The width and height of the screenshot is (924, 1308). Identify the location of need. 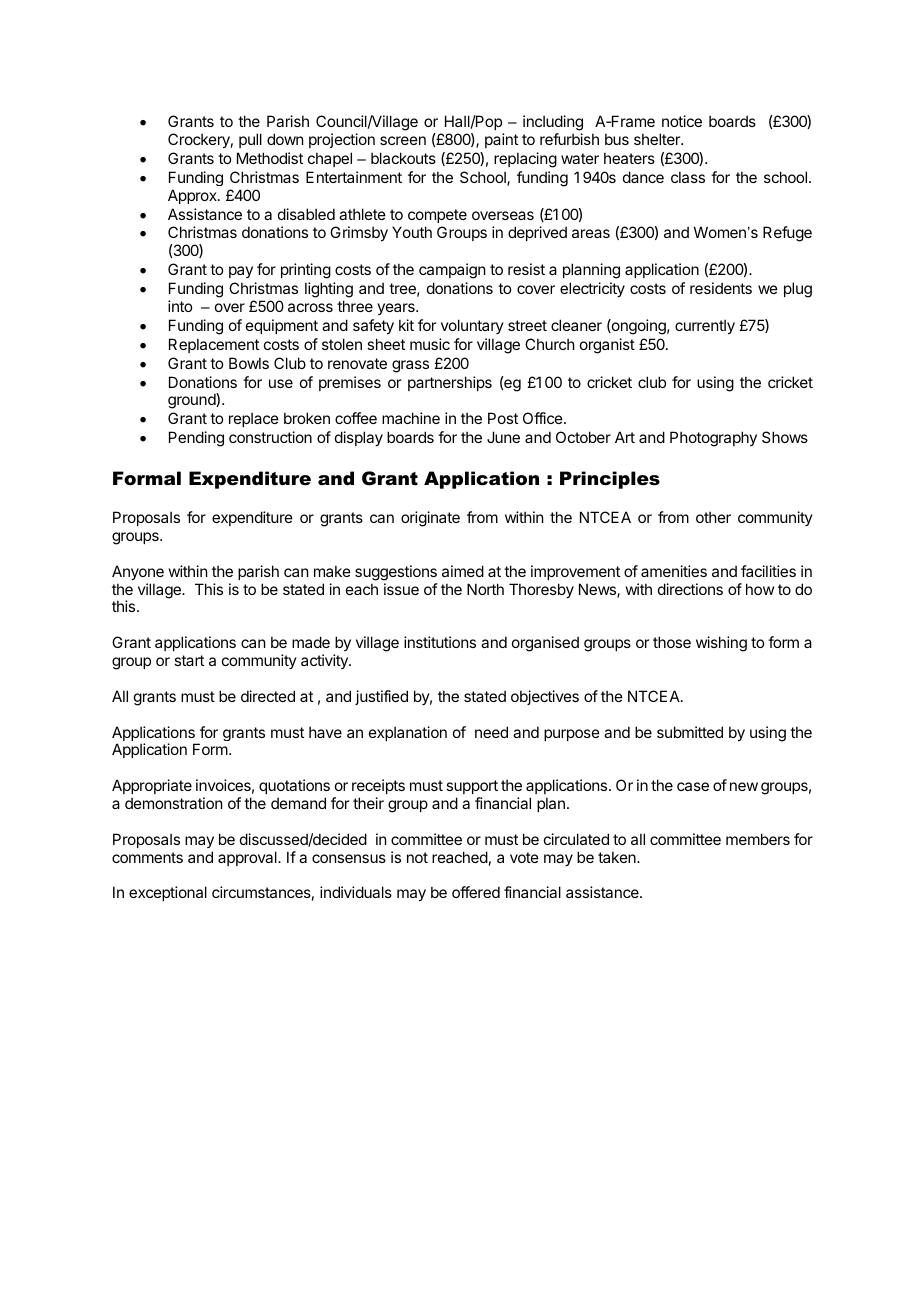
(491, 732).
